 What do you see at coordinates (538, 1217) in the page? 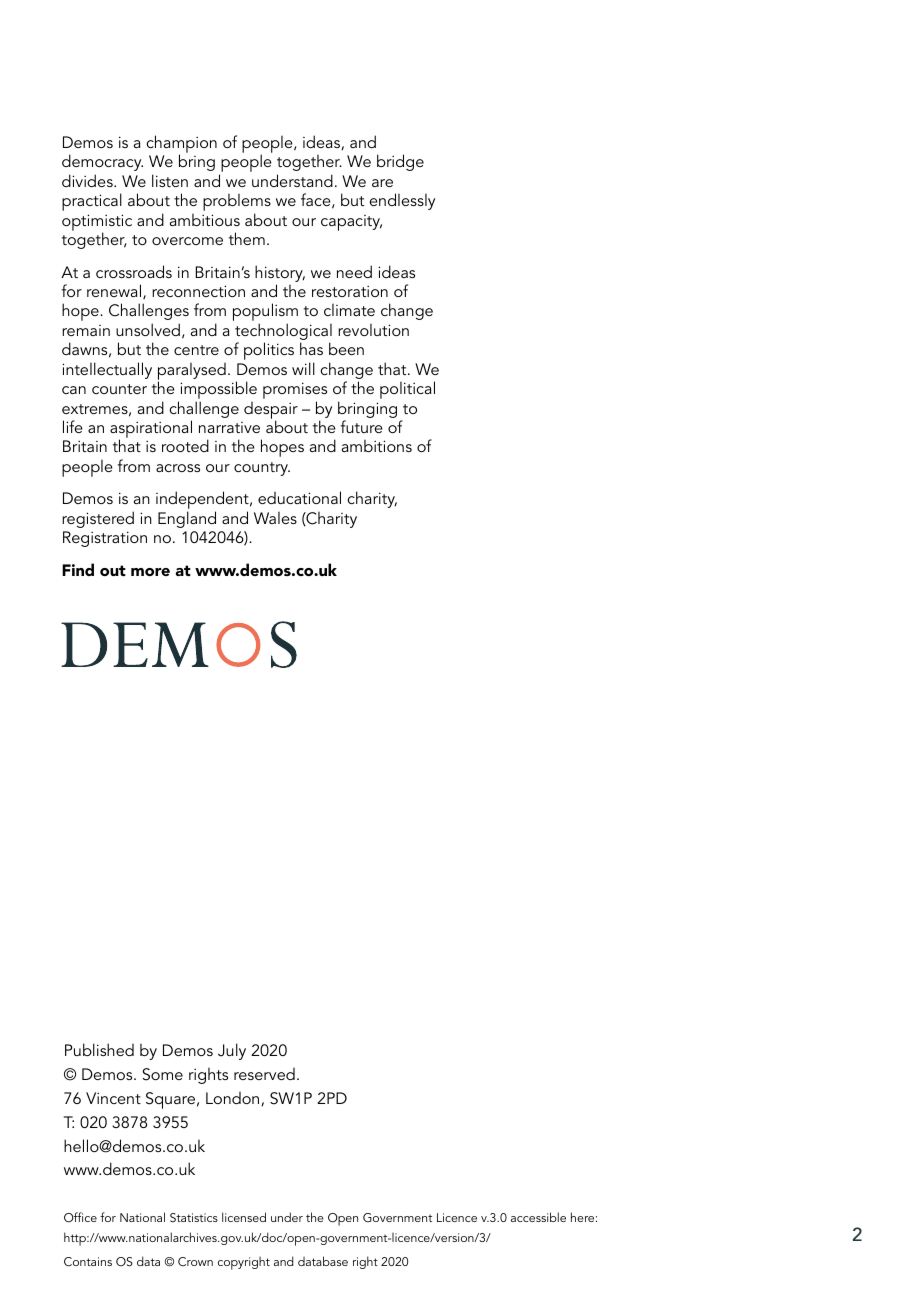
I see `accessible` at bounding box center [538, 1217].
